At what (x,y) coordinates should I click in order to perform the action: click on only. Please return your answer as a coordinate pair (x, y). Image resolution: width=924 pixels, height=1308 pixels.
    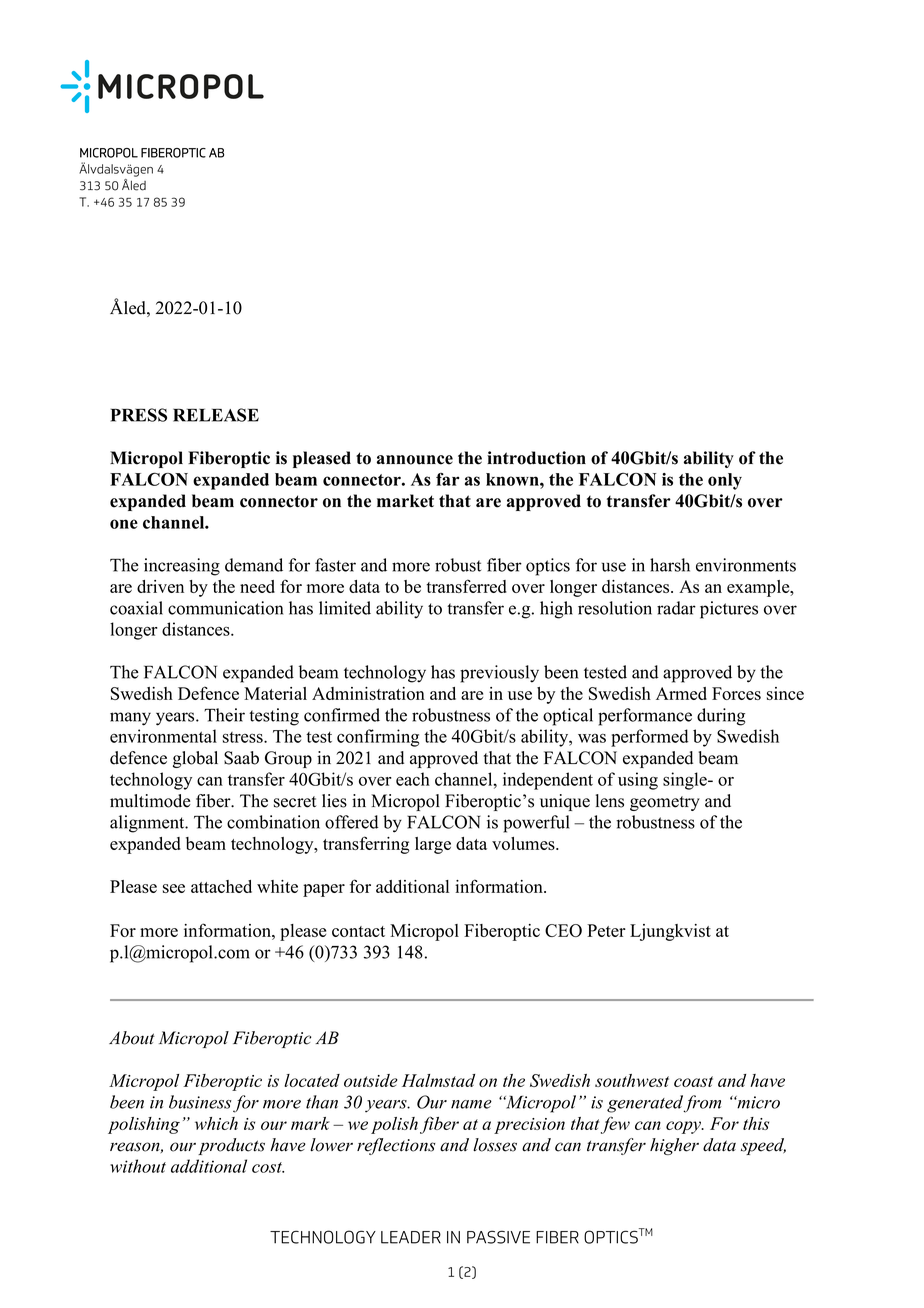
    Looking at the image, I should click on (725, 481).
